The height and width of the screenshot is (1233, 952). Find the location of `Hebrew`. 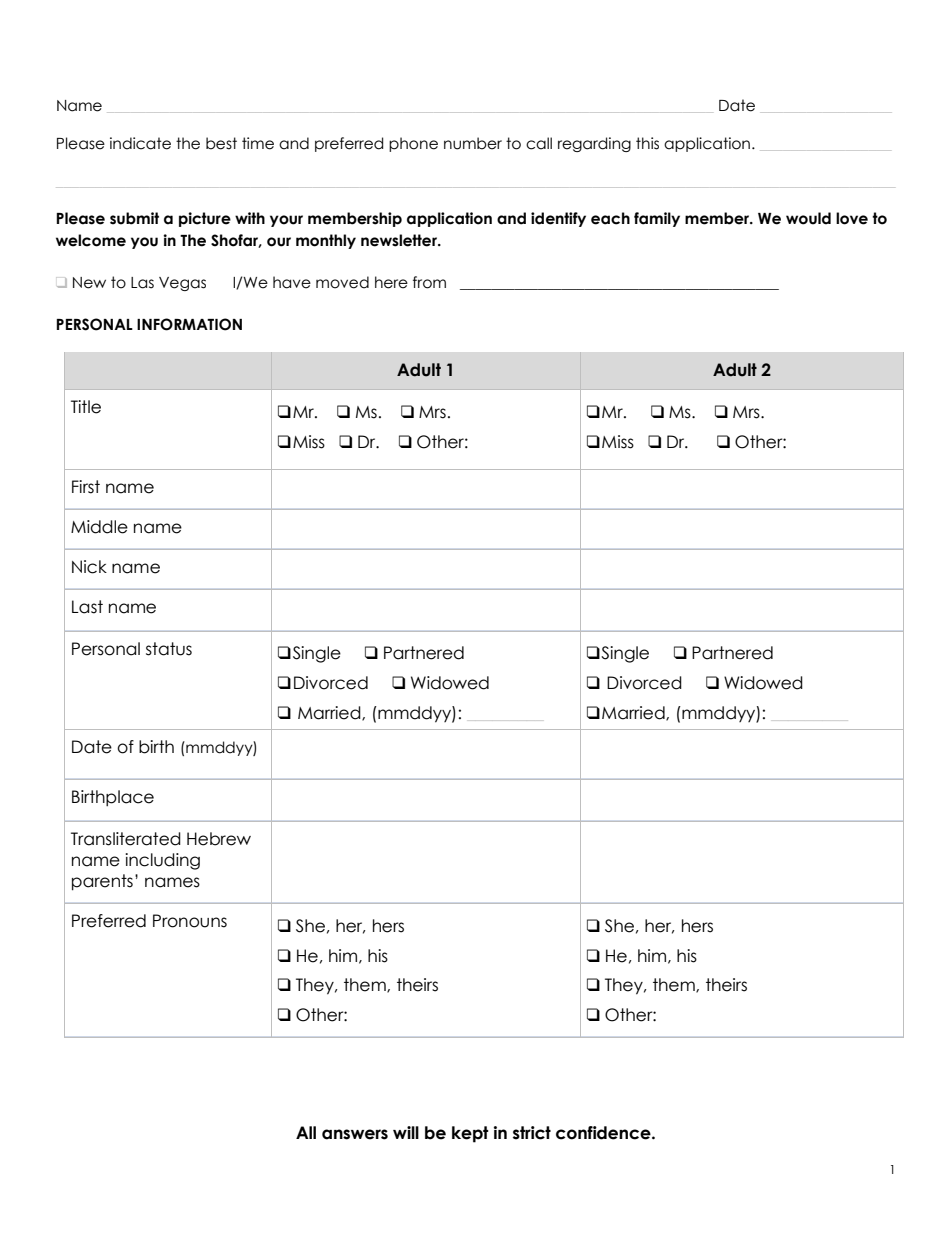

Hebrew is located at coordinates (219, 839).
